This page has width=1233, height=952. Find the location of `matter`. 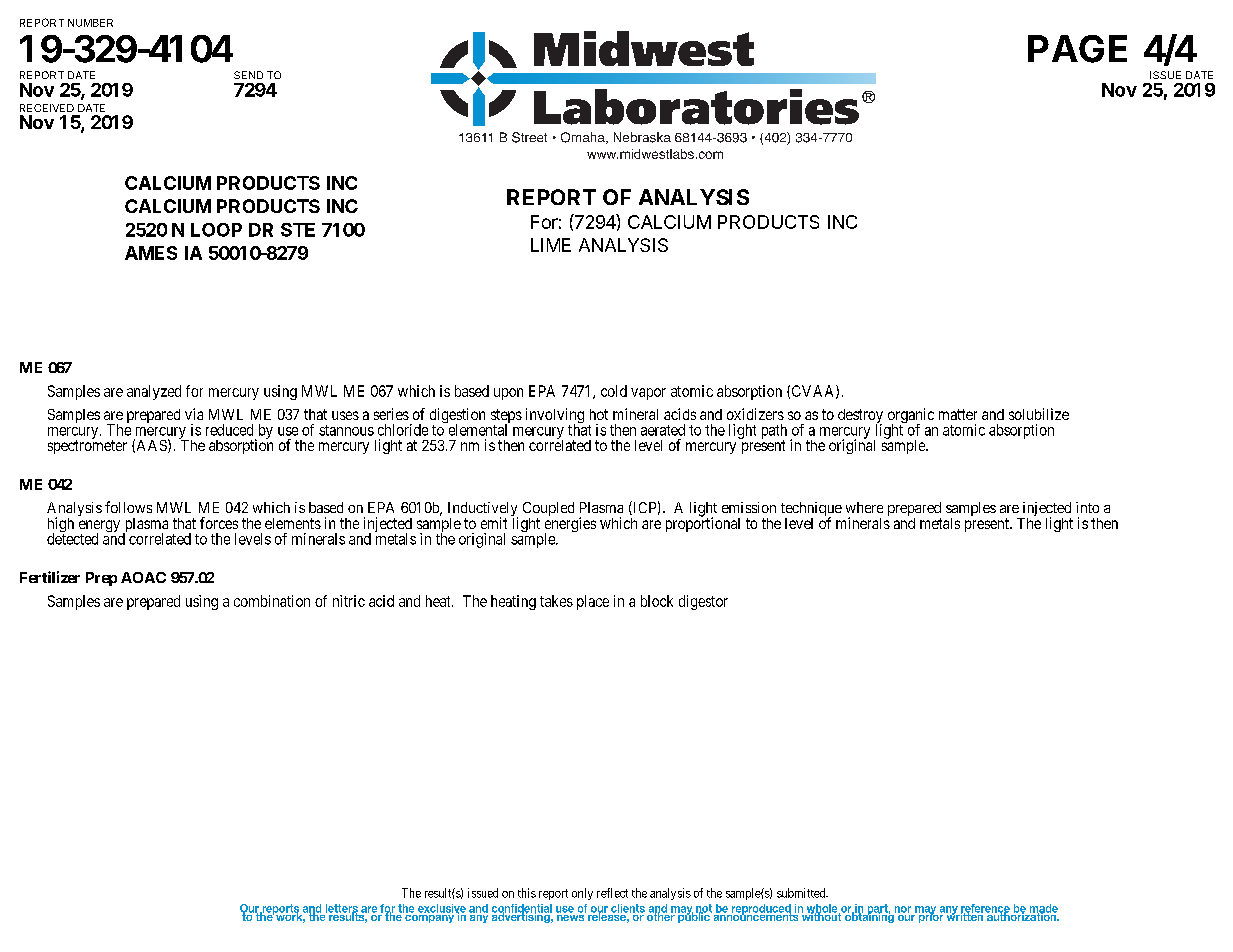

matter is located at coordinates (958, 414).
